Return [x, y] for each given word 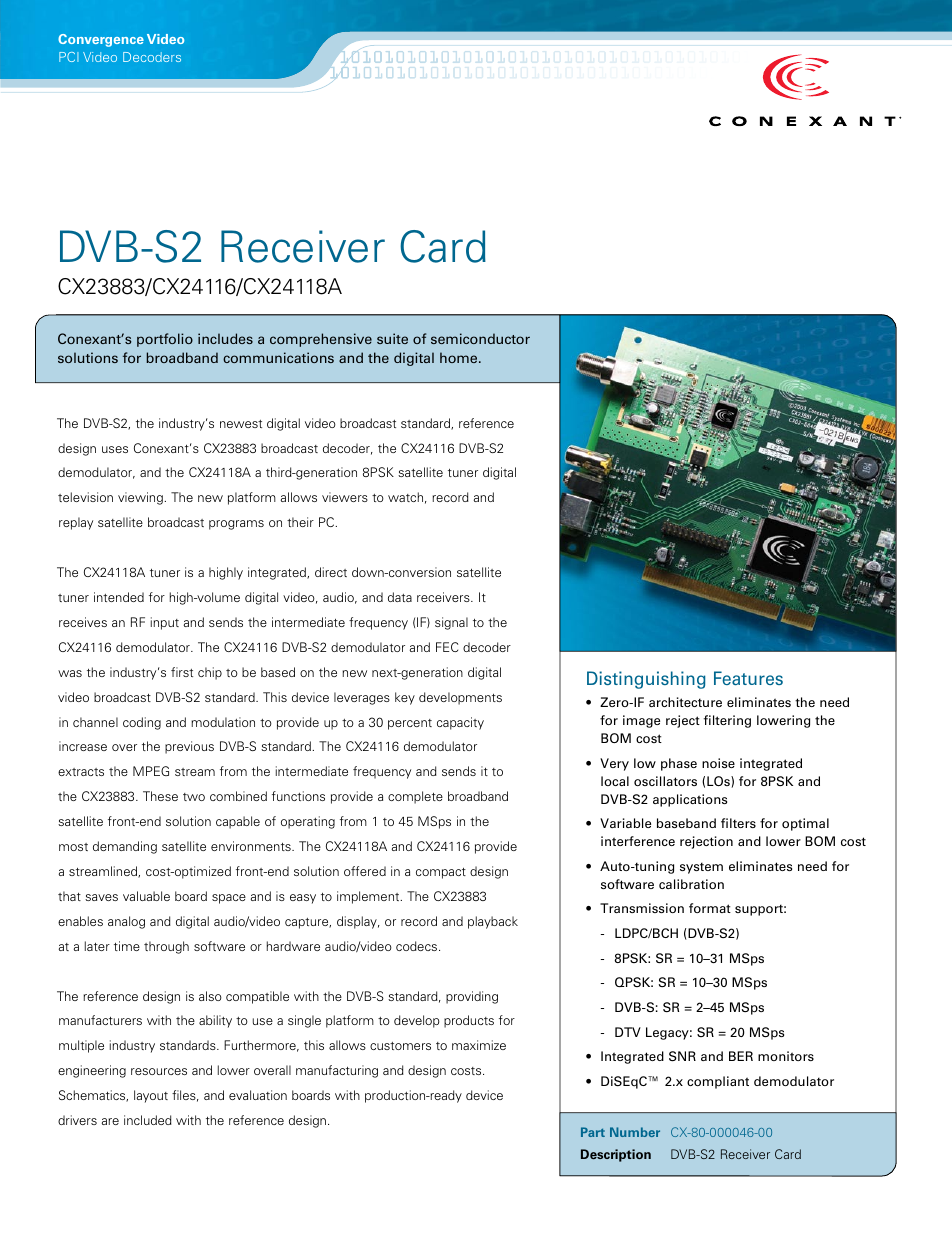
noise [718, 763]
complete [415, 797]
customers [400, 1046]
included [148, 1120]
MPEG [151, 771]
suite [392, 338]
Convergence [101, 40]
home [460, 357]
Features [748, 678]
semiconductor [480, 338]
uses [115, 449]
